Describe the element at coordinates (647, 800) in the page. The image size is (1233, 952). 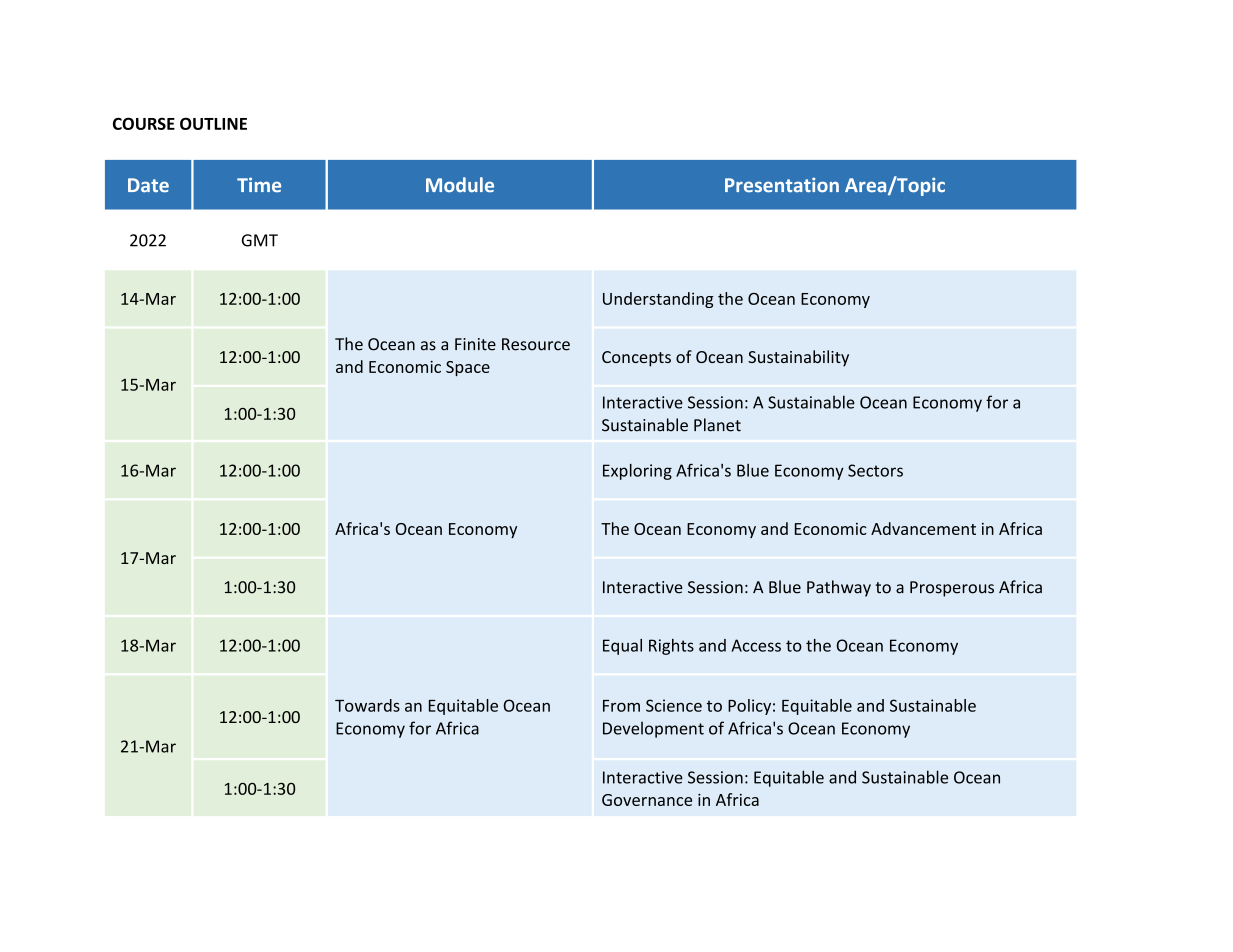
I see `Governance` at that location.
